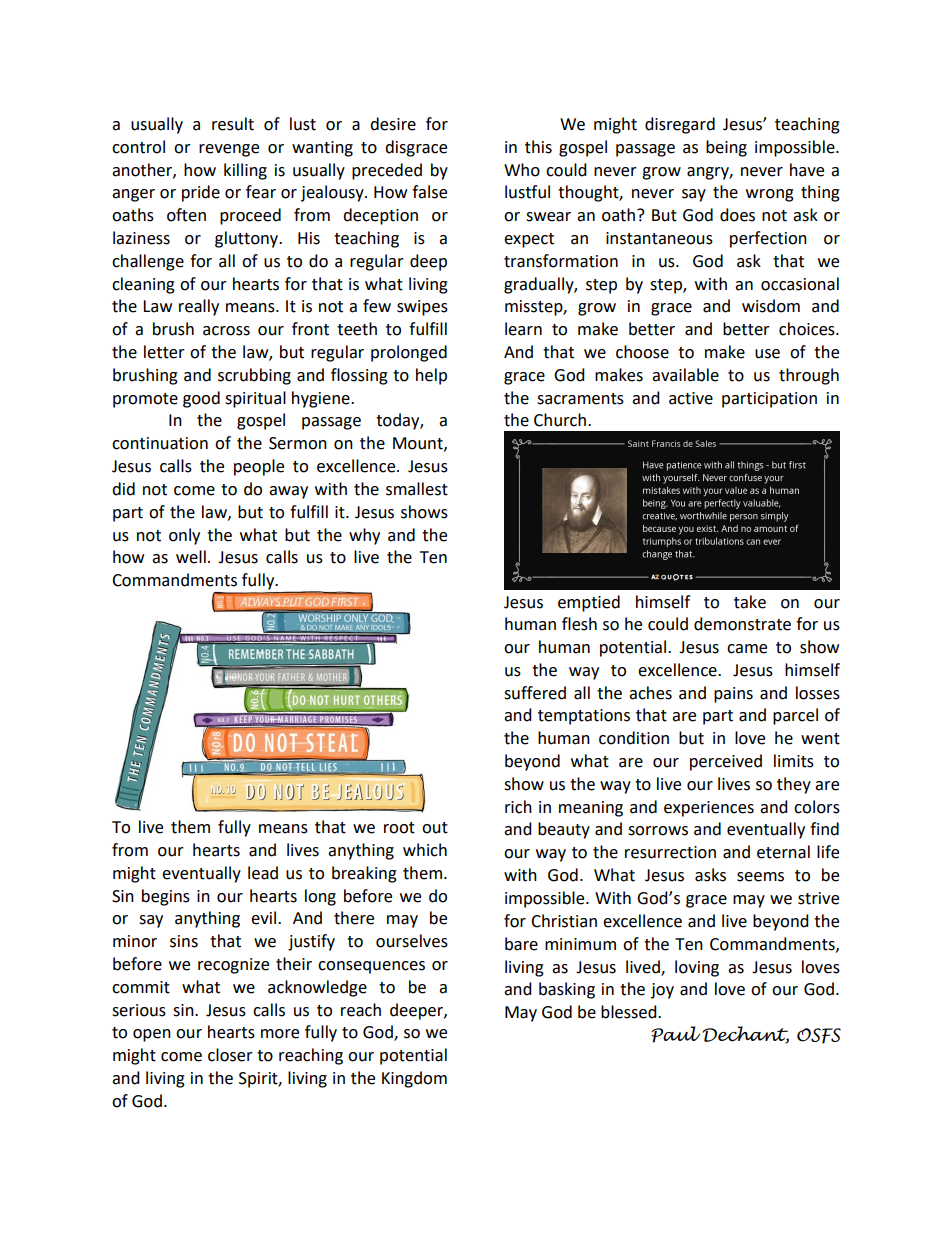 The width and height of the screenshot is (952, 1233). Describe the element at coordinates (191, 557) in the screenshot. I see `well` at that location.
